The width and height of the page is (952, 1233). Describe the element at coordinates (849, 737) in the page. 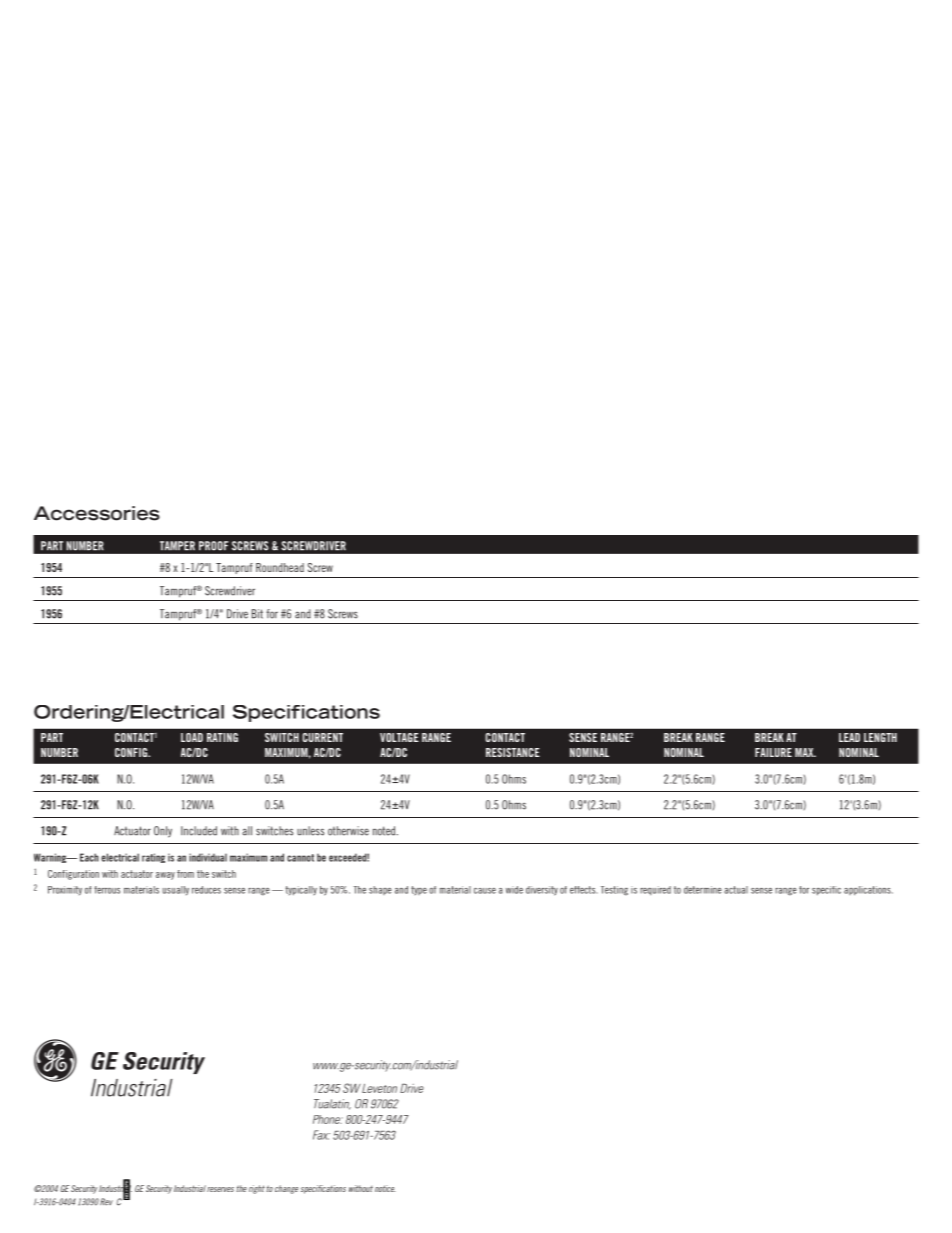

I see `LEAD` at that location.
